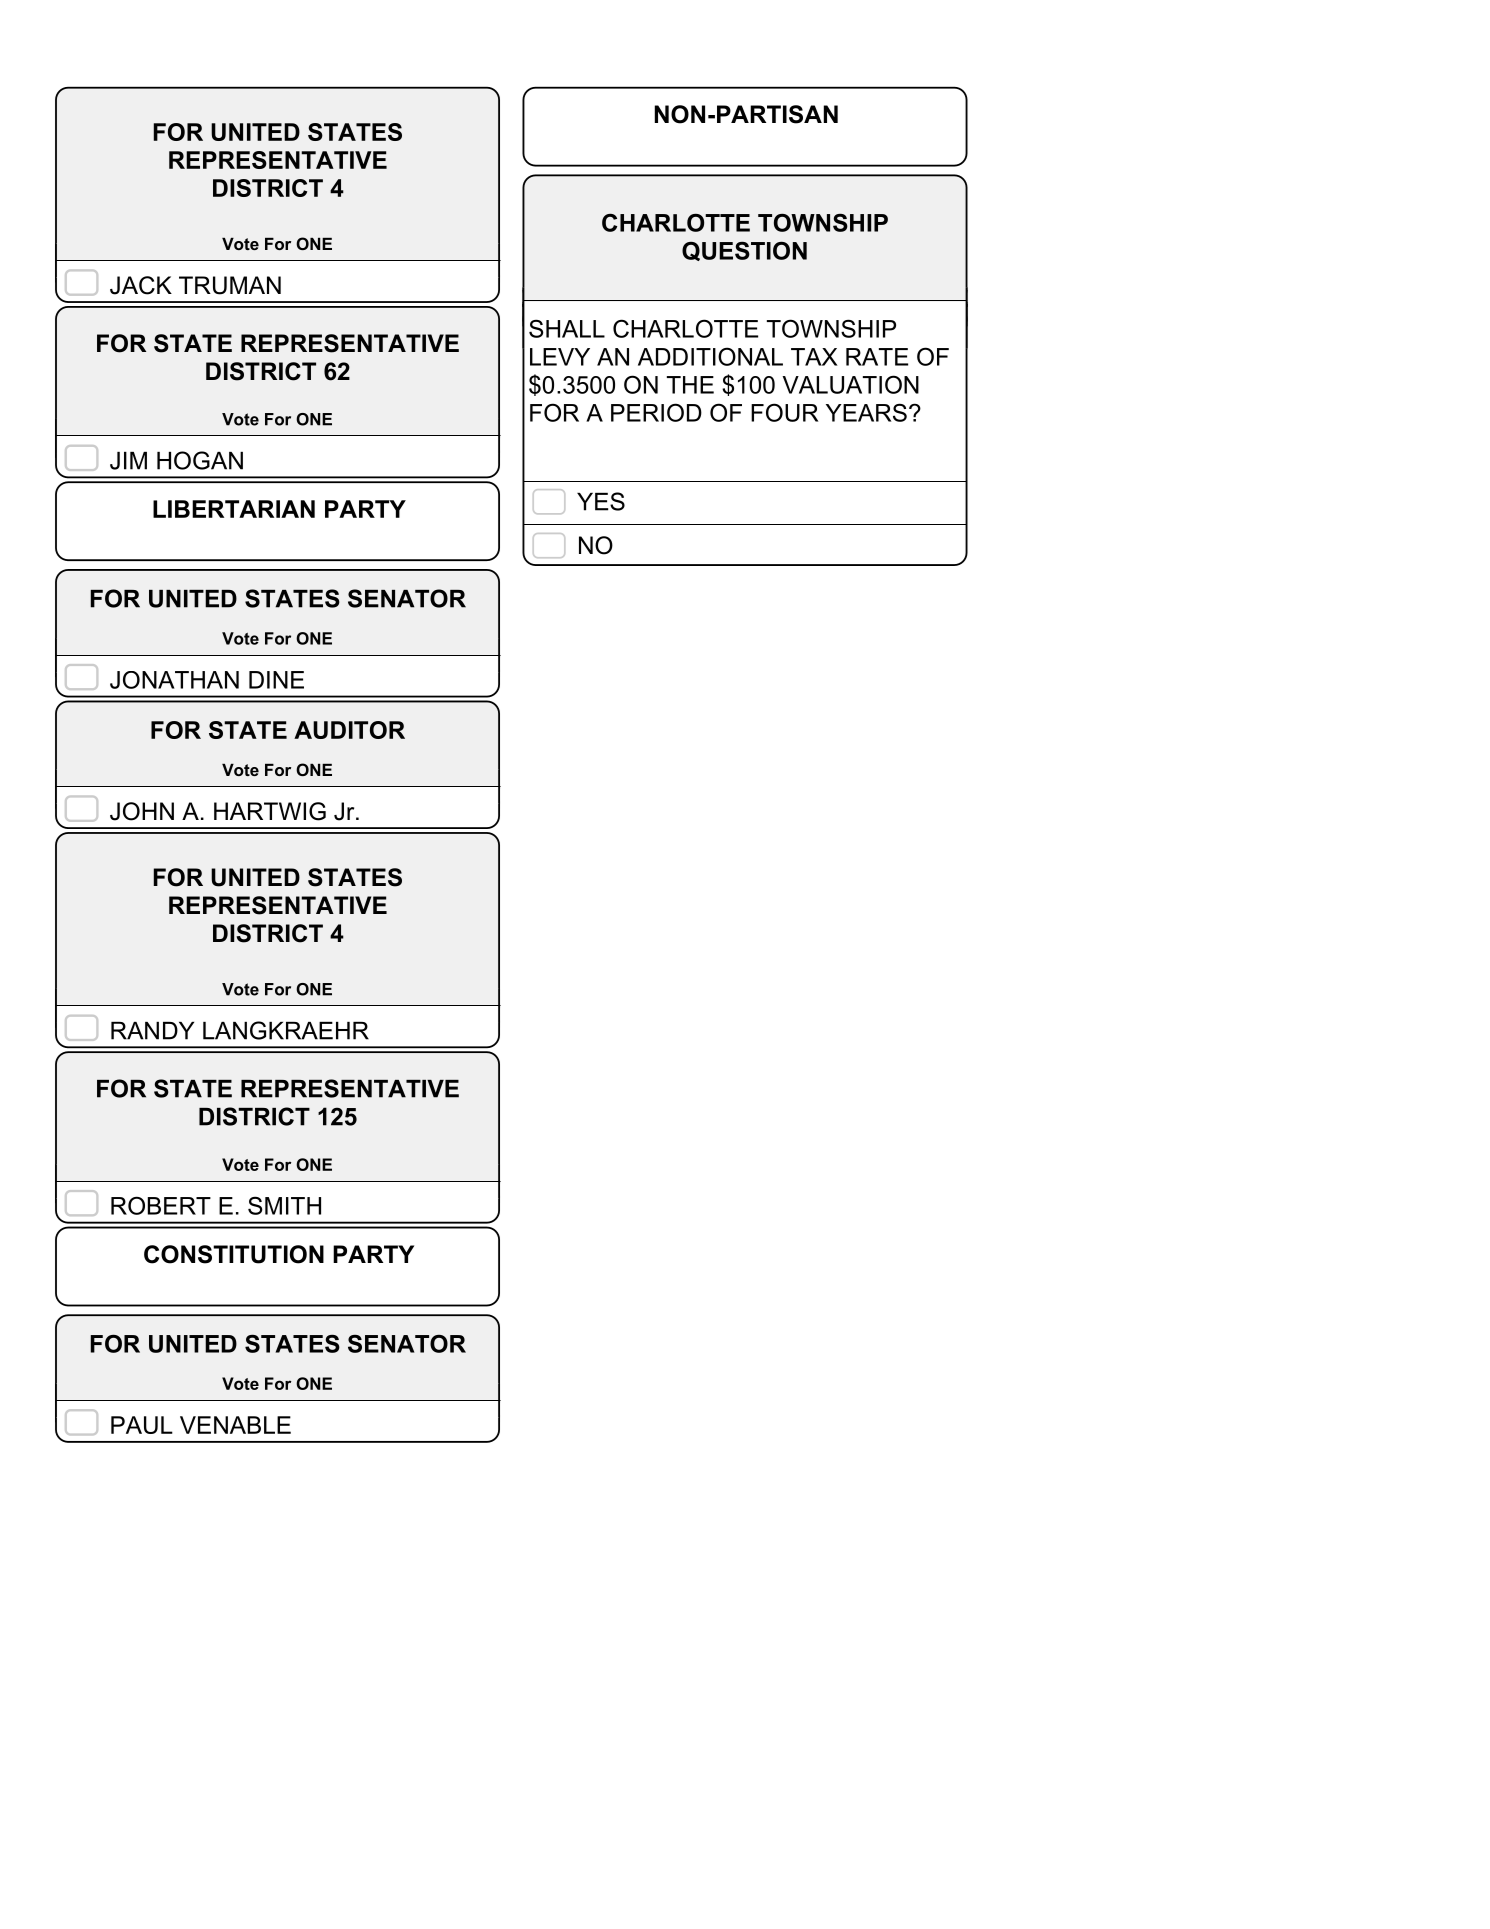 The width and height of the image is (1490, 1929). I want to click on JONATHAN, so click(174, 680).
